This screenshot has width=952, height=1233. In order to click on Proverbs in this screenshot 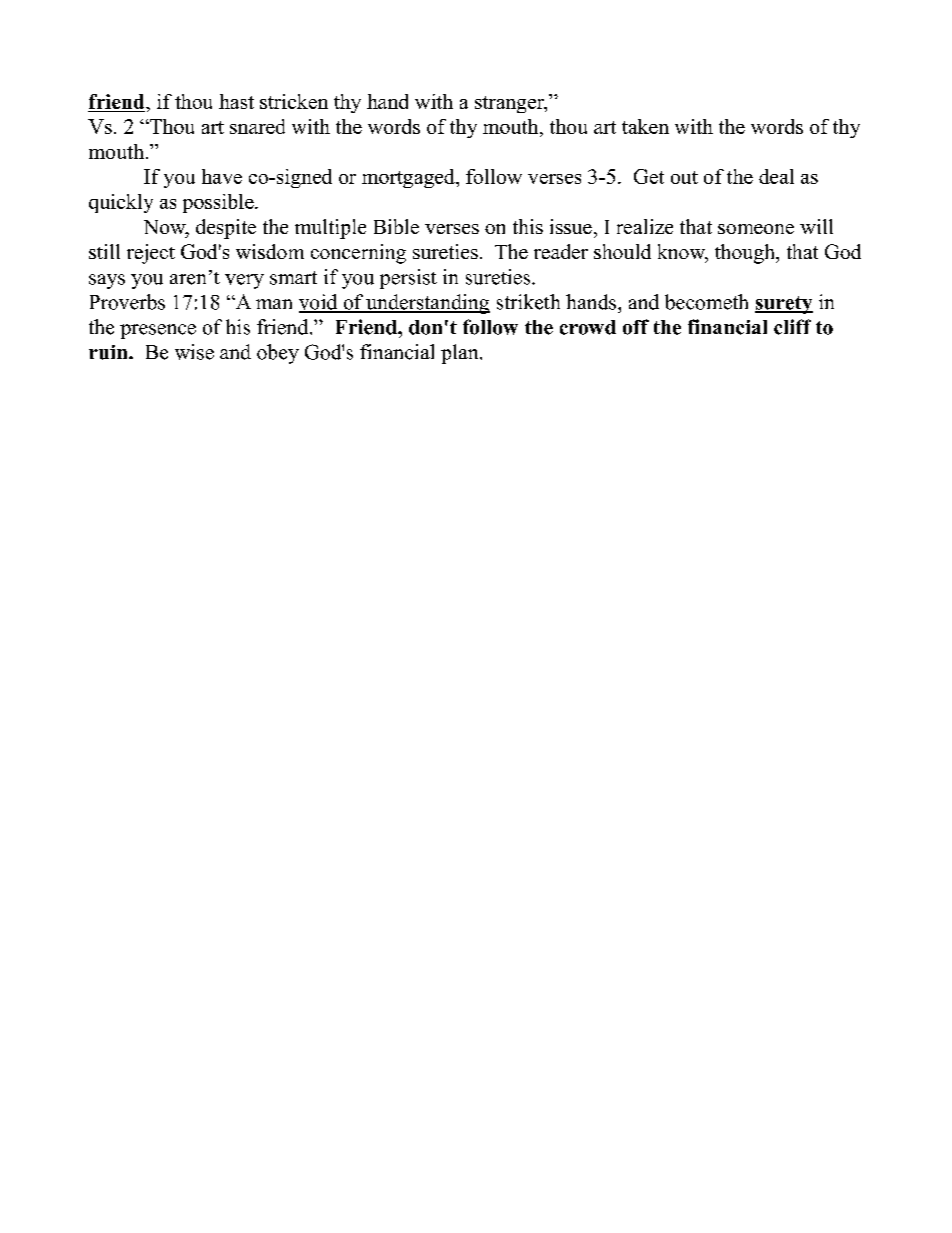, I will do `click(127, 302)`.
